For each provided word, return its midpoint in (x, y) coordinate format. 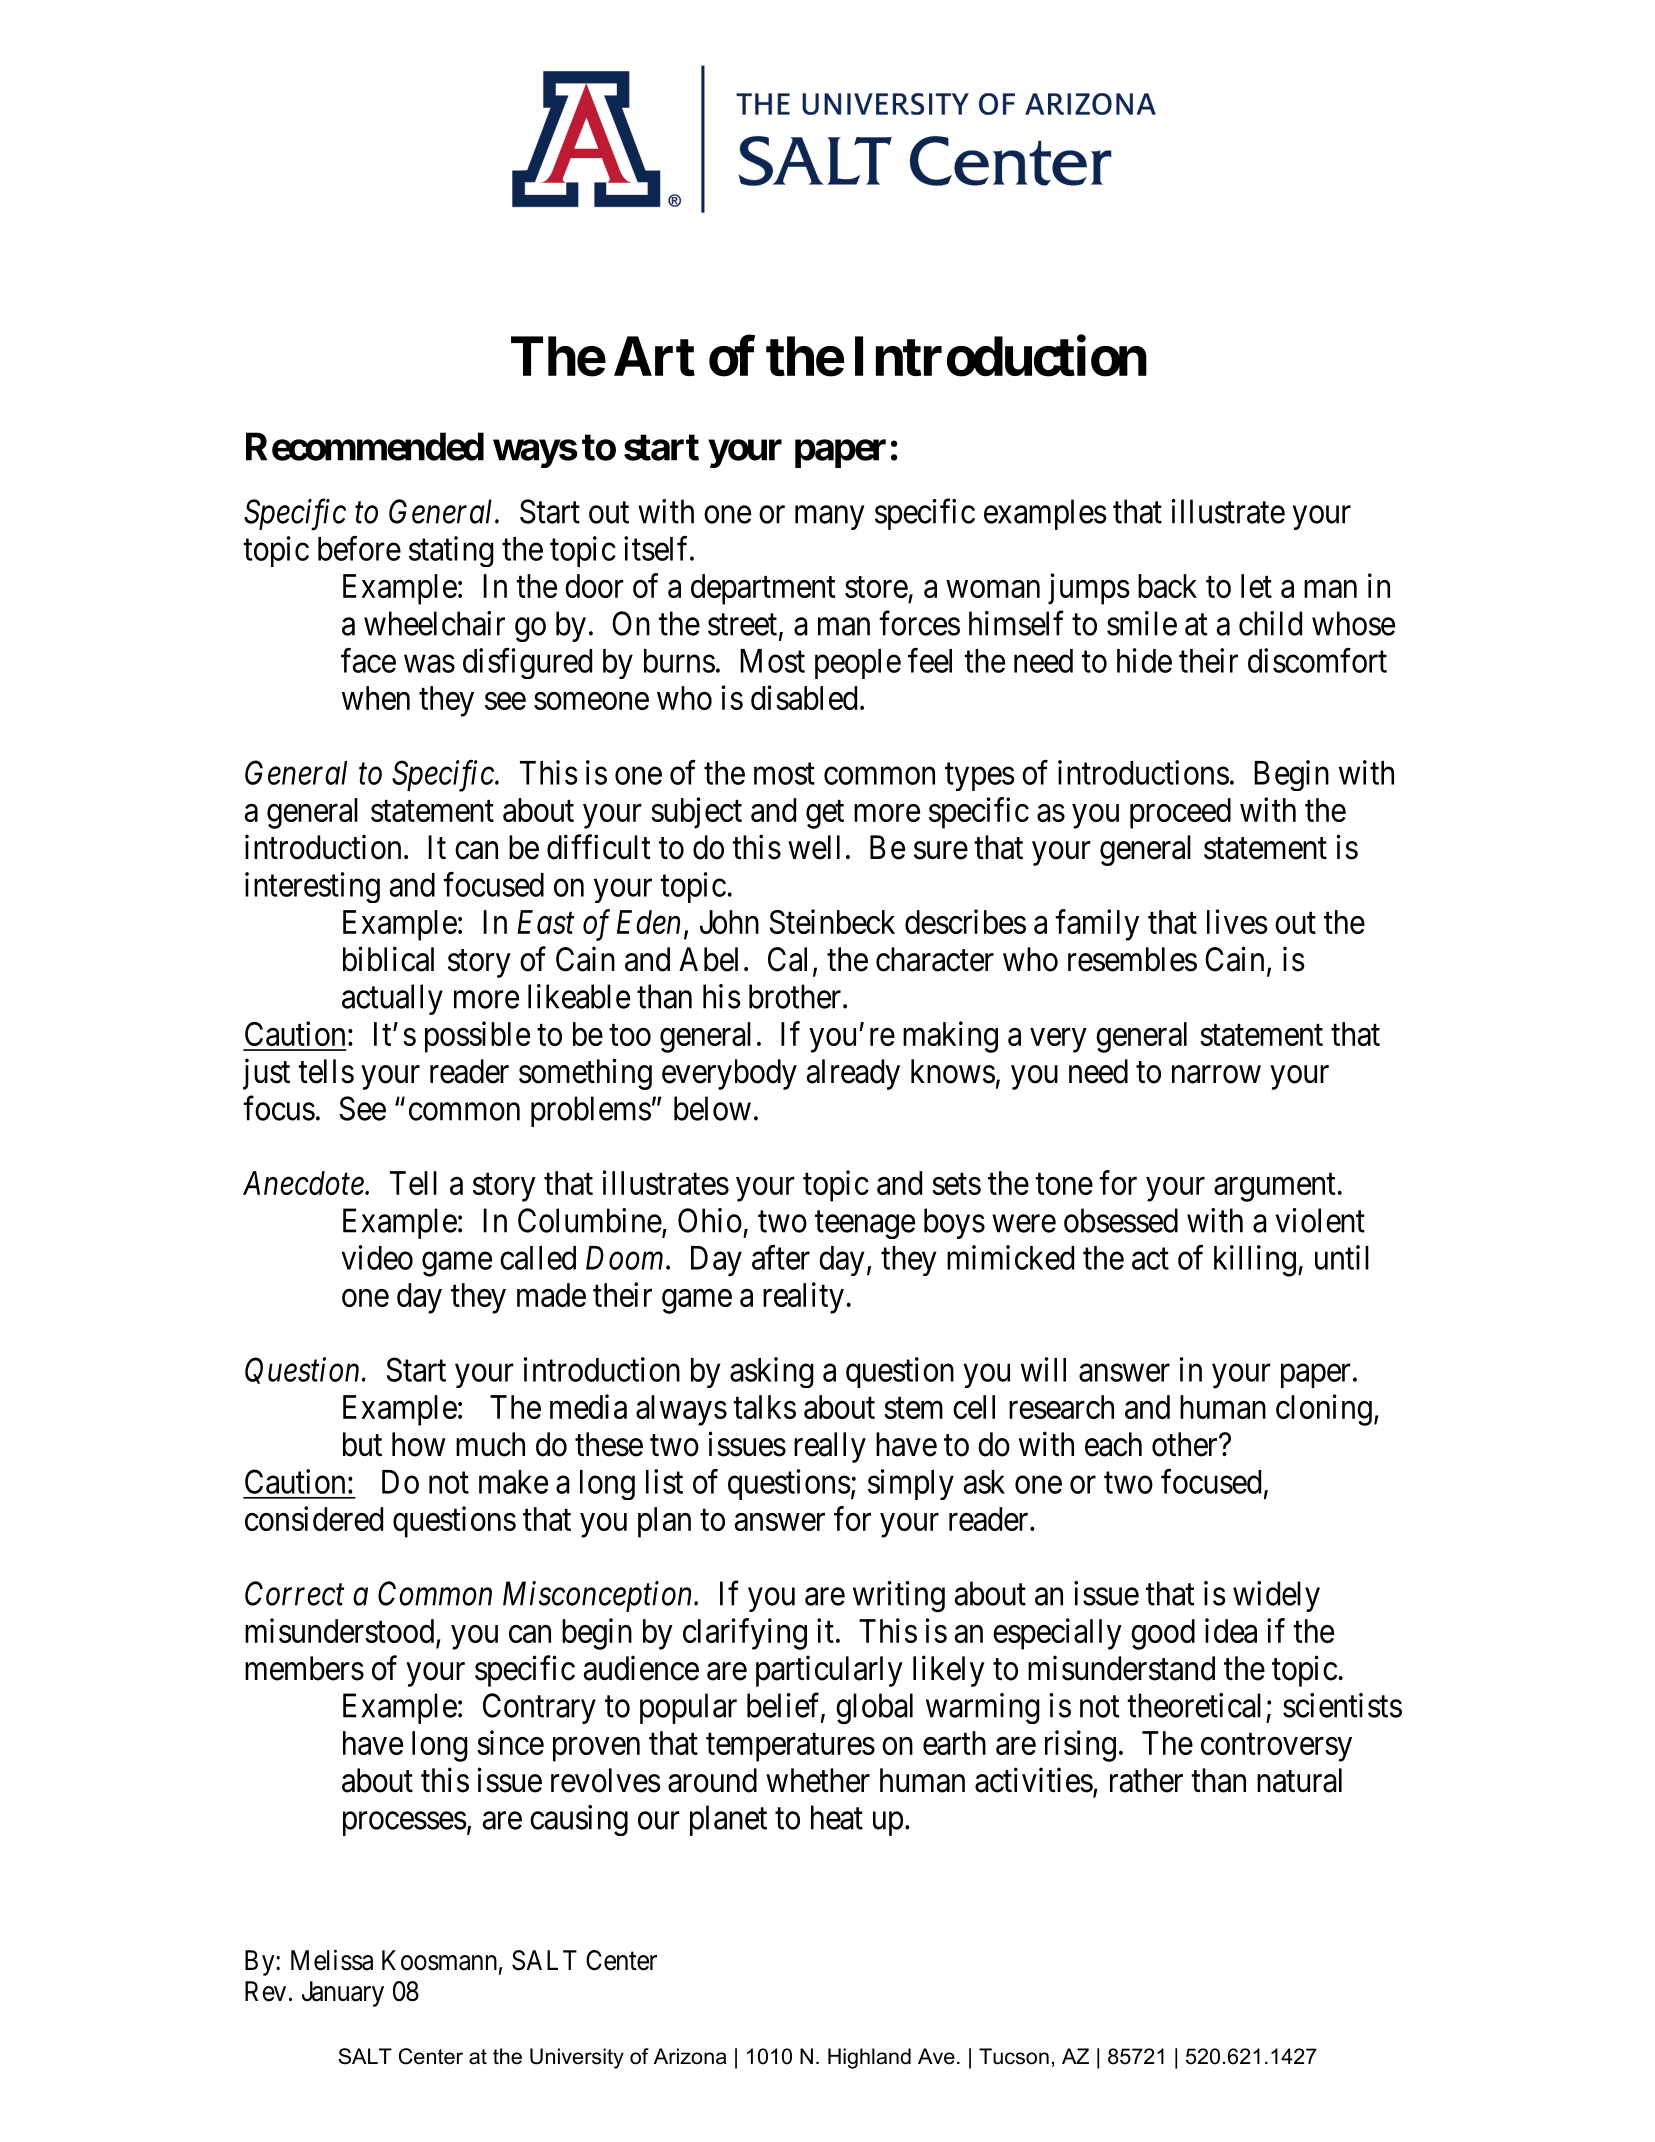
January (343, 1994)
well (814, 847)
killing (1255, 1261)
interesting (312, 887)
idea (1231, 1630)
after (781, 1257)
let (1256, 586)
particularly (829, 1671)
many (829, 518)
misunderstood (339, 1630)
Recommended (365, 446)
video (377, 1257)
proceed (1180, 813)
